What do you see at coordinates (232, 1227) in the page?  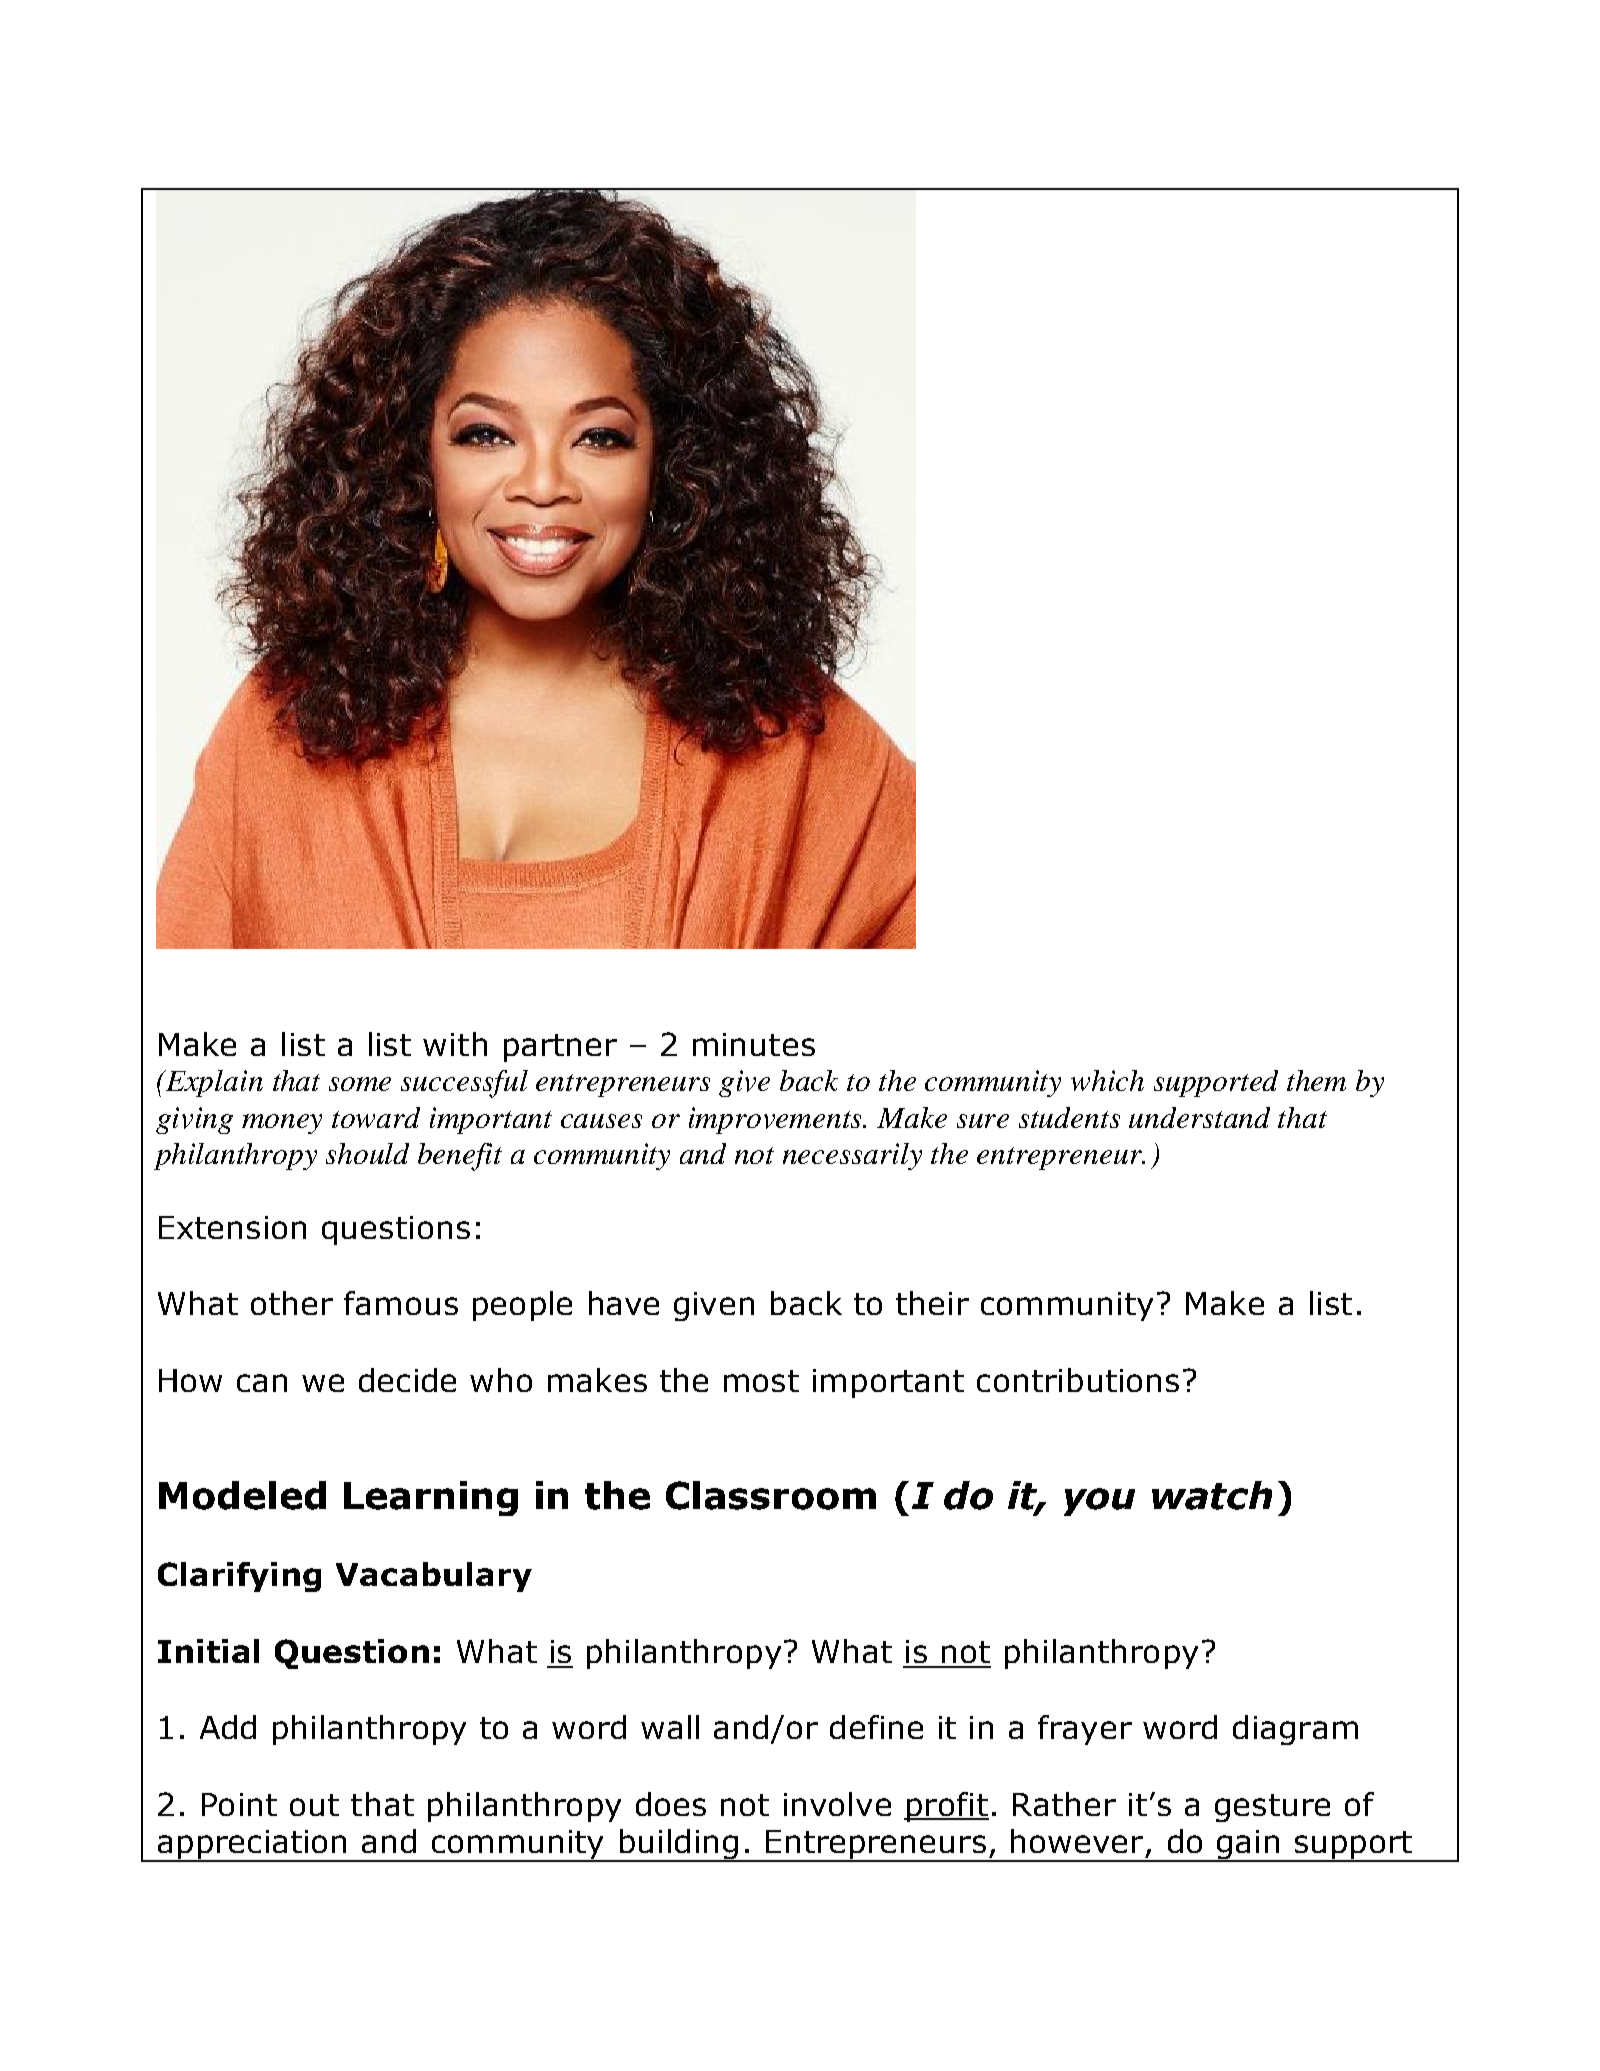 I see `Extension` at bounding box center [232, 1227].
